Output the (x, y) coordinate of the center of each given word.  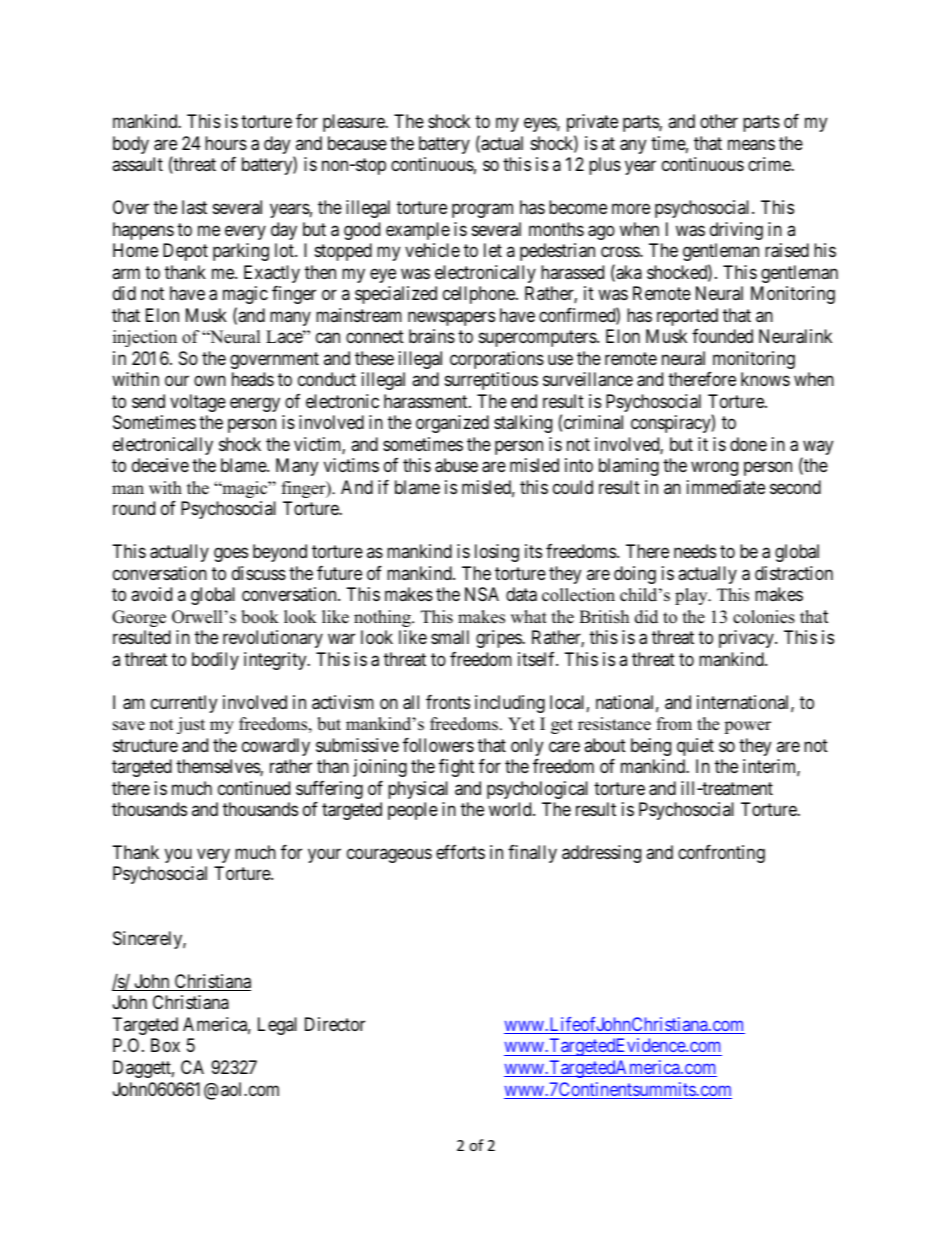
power (747, 727)
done (748, 444)
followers (438, 745)
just (191, 725)
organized (452, 424)
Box (165, 1045)
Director (335, 1024)
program (482, 211)
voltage (198, 403)
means (751, 145)
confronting (721, 854)
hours (226, 143)
